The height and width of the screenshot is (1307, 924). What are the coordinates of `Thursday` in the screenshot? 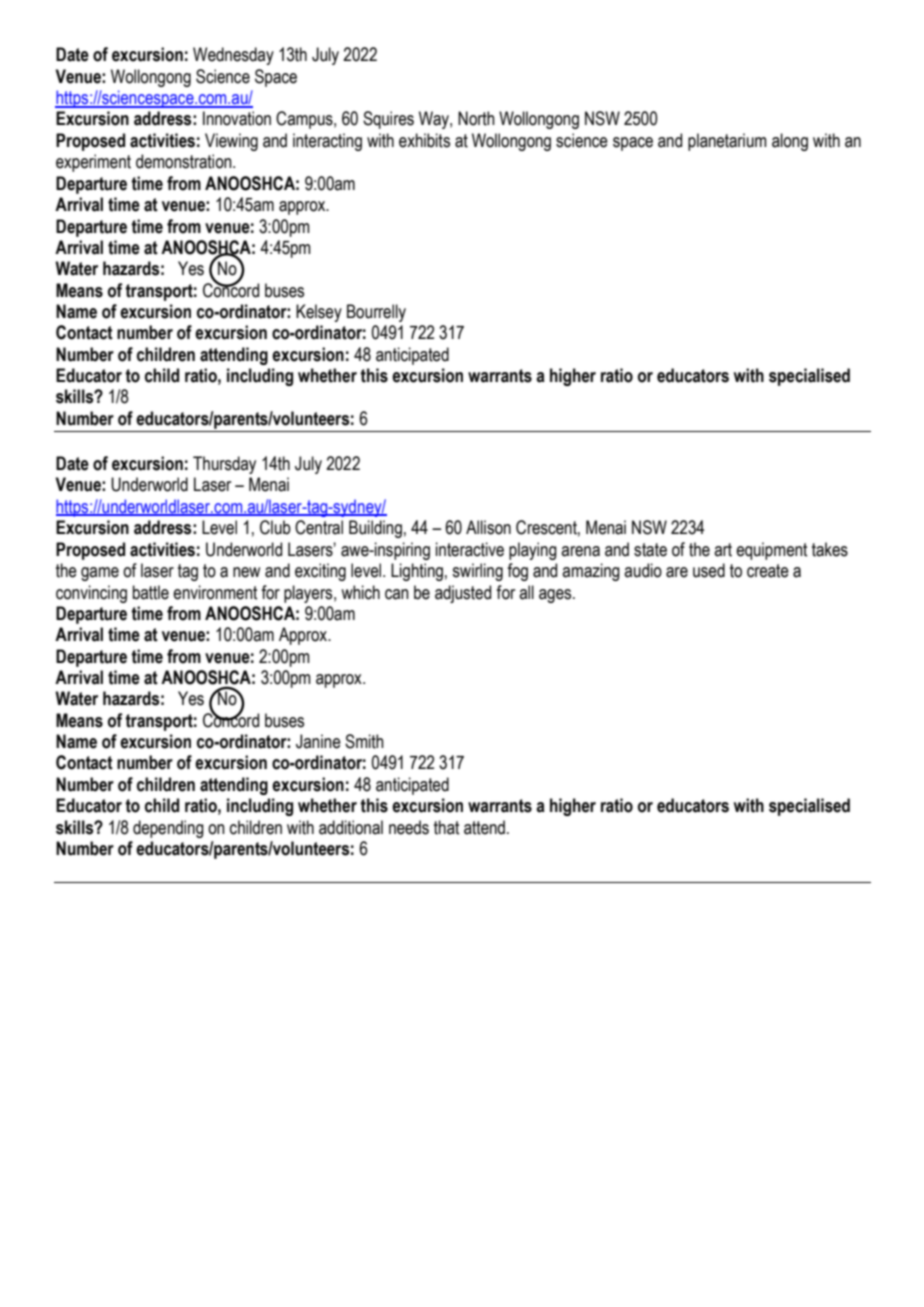 It's located at (224, 465).
